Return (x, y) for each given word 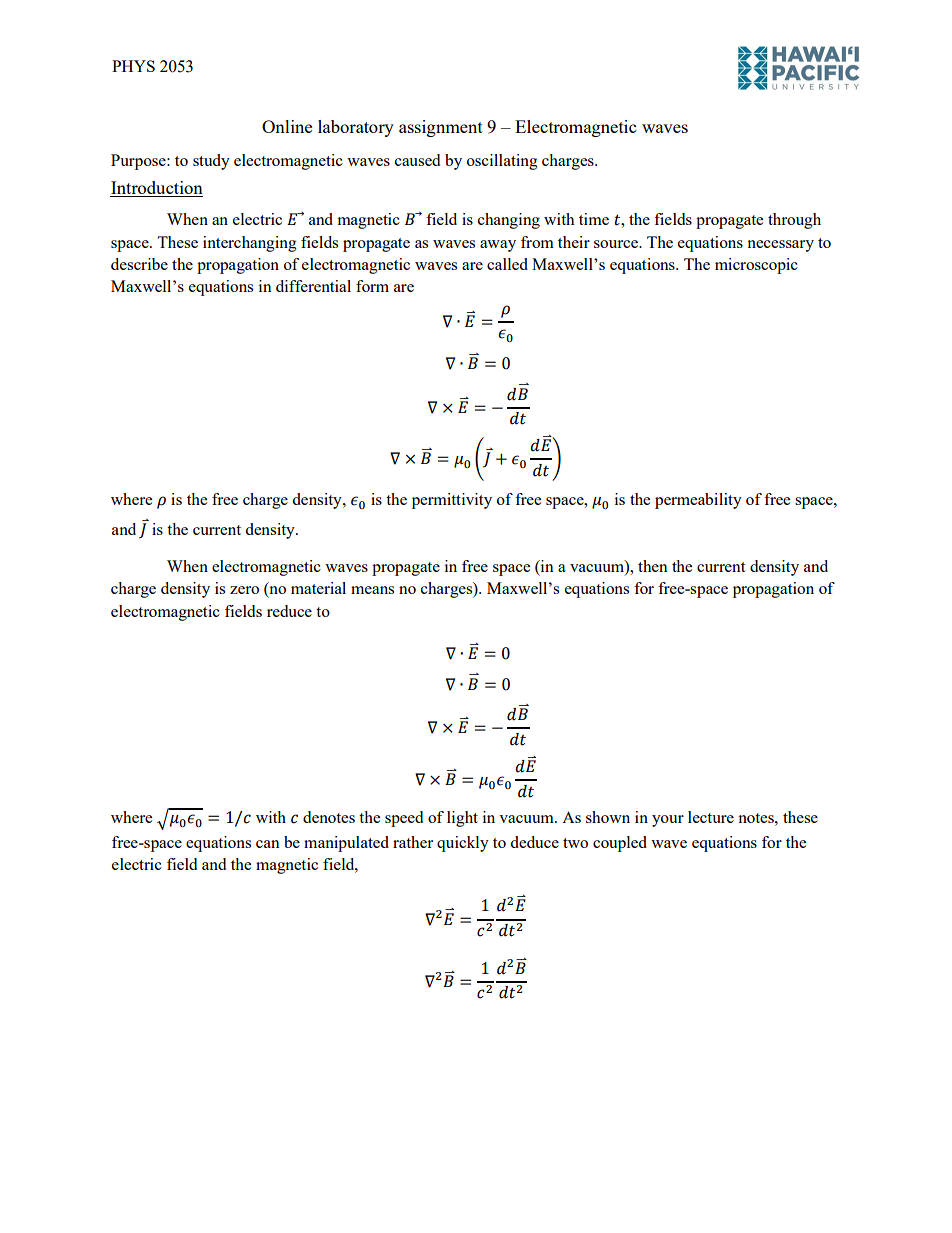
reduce (289, 611)
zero (244, 590)
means (372, 590)
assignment (441, 128)
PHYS (133, 66)
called (507, 264)
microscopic (756, 266)
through (794, 221)
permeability (698, 501)
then (653, 566)
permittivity (452, 501)
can (268, 844)
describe (139, 264)
